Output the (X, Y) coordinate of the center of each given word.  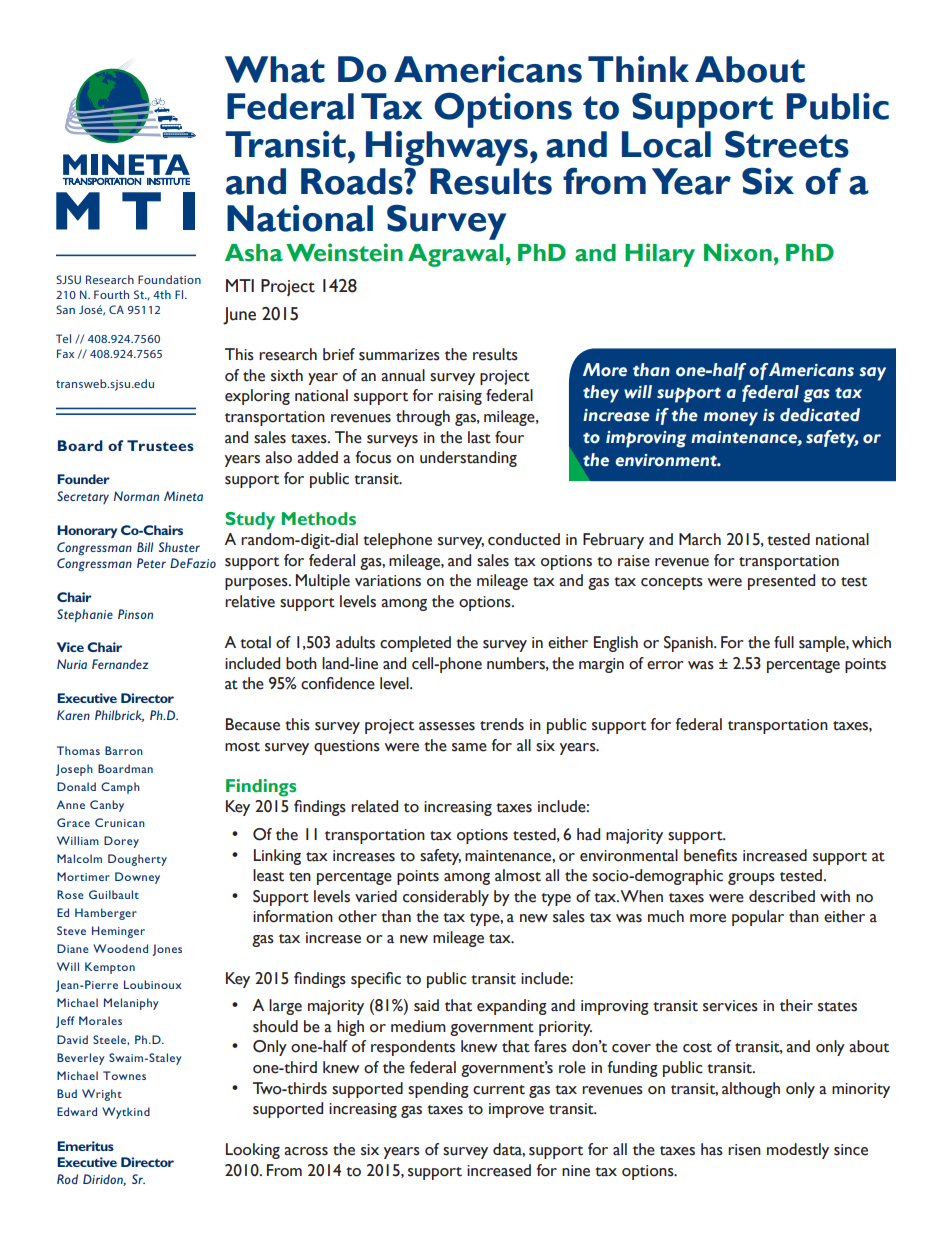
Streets (787, 144)
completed (415, 644)
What (275, 69)
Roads (353, 181)
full (784, 642)
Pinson (135, 614)
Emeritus (85, 1146)
